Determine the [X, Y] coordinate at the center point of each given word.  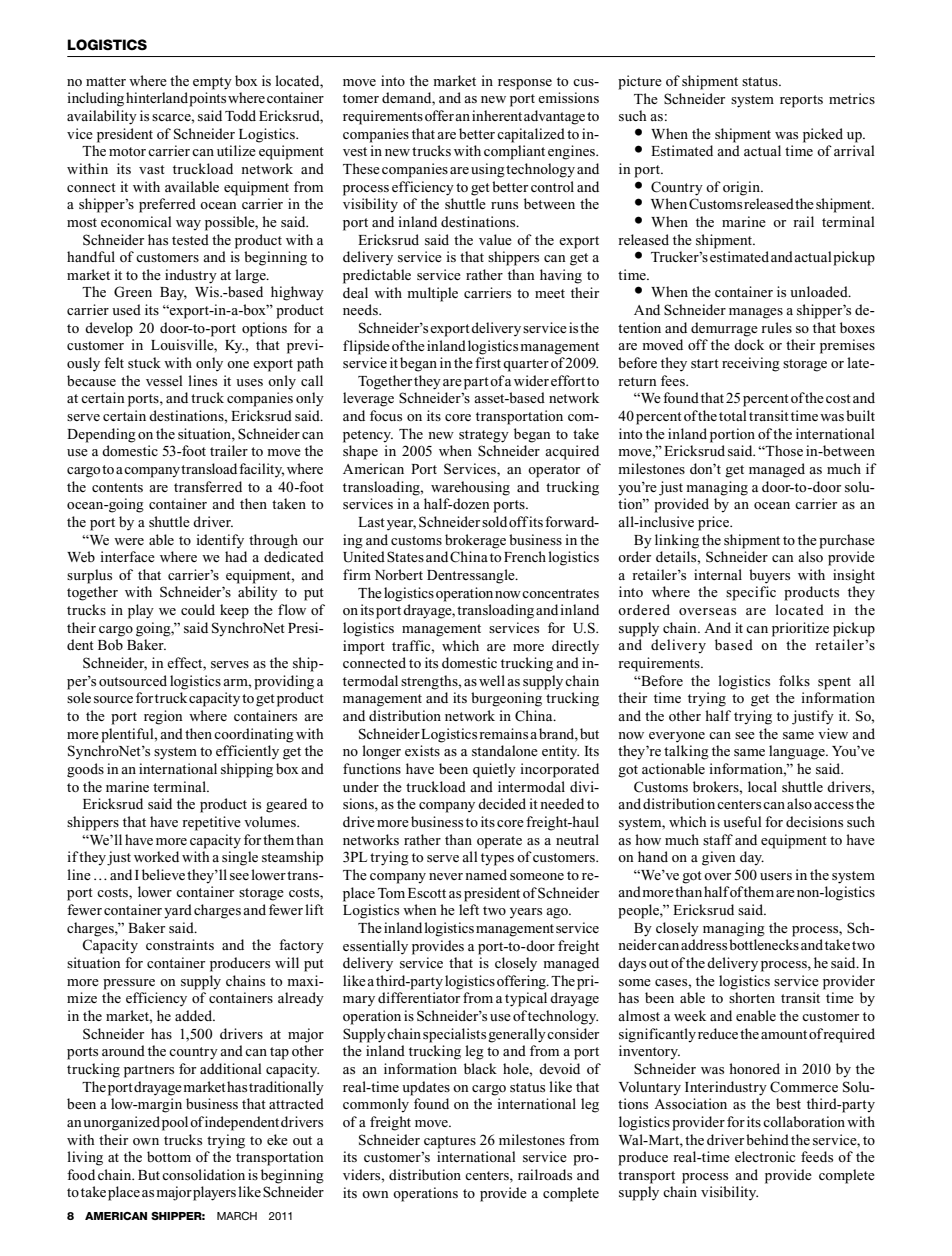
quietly [494, 770]
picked [823, 135]
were [129, 541]
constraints [180, 944]
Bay [173, 294]
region [163, 717]
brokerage [475, 541]
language [798, 752]
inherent [497, 115]
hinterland [157, 97]
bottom [169, 1156]
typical [526, 999]
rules [776, 327]
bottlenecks [764, 944]
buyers [769, 576]
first [488, 362]
